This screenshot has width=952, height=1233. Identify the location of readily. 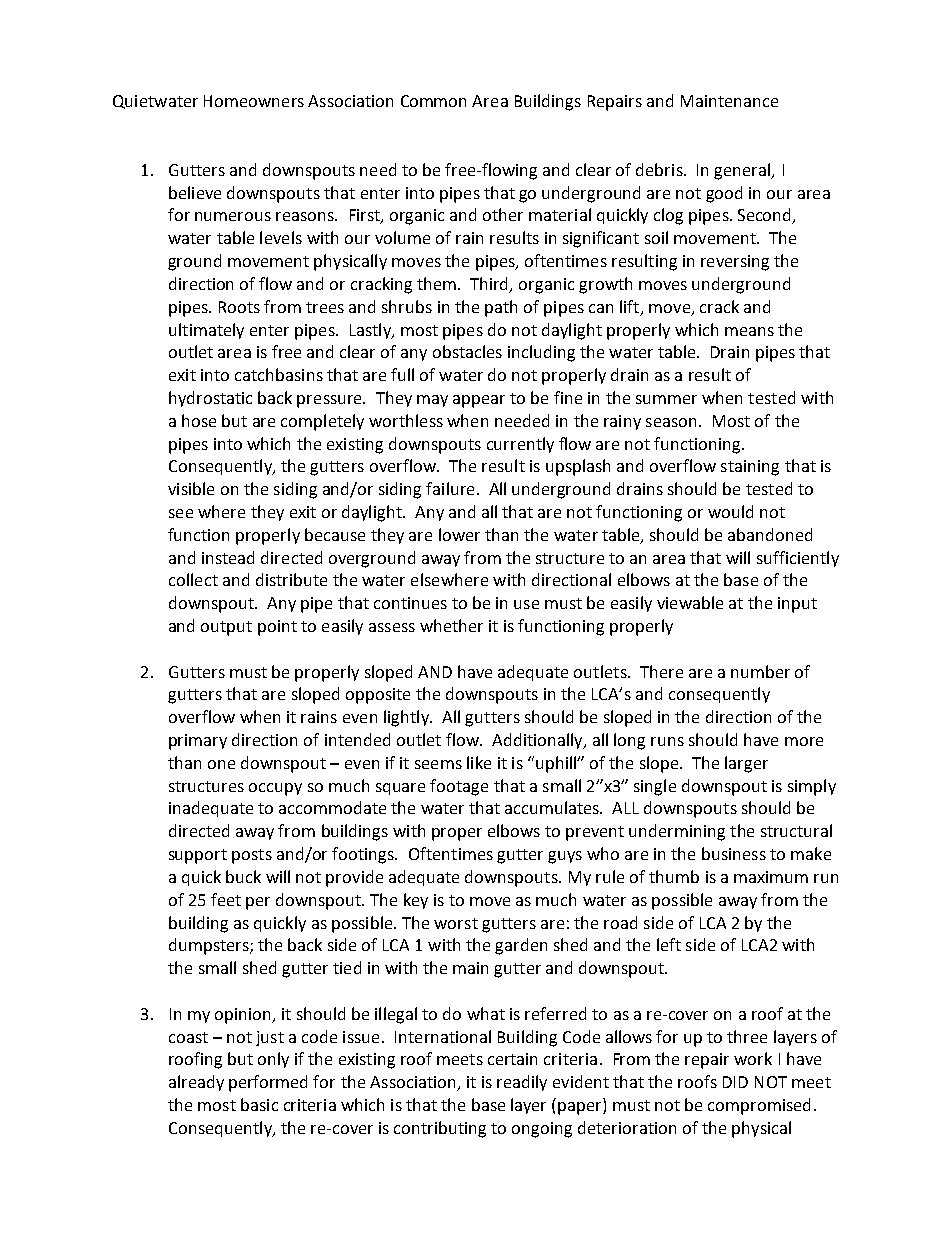
(522, 1083).
